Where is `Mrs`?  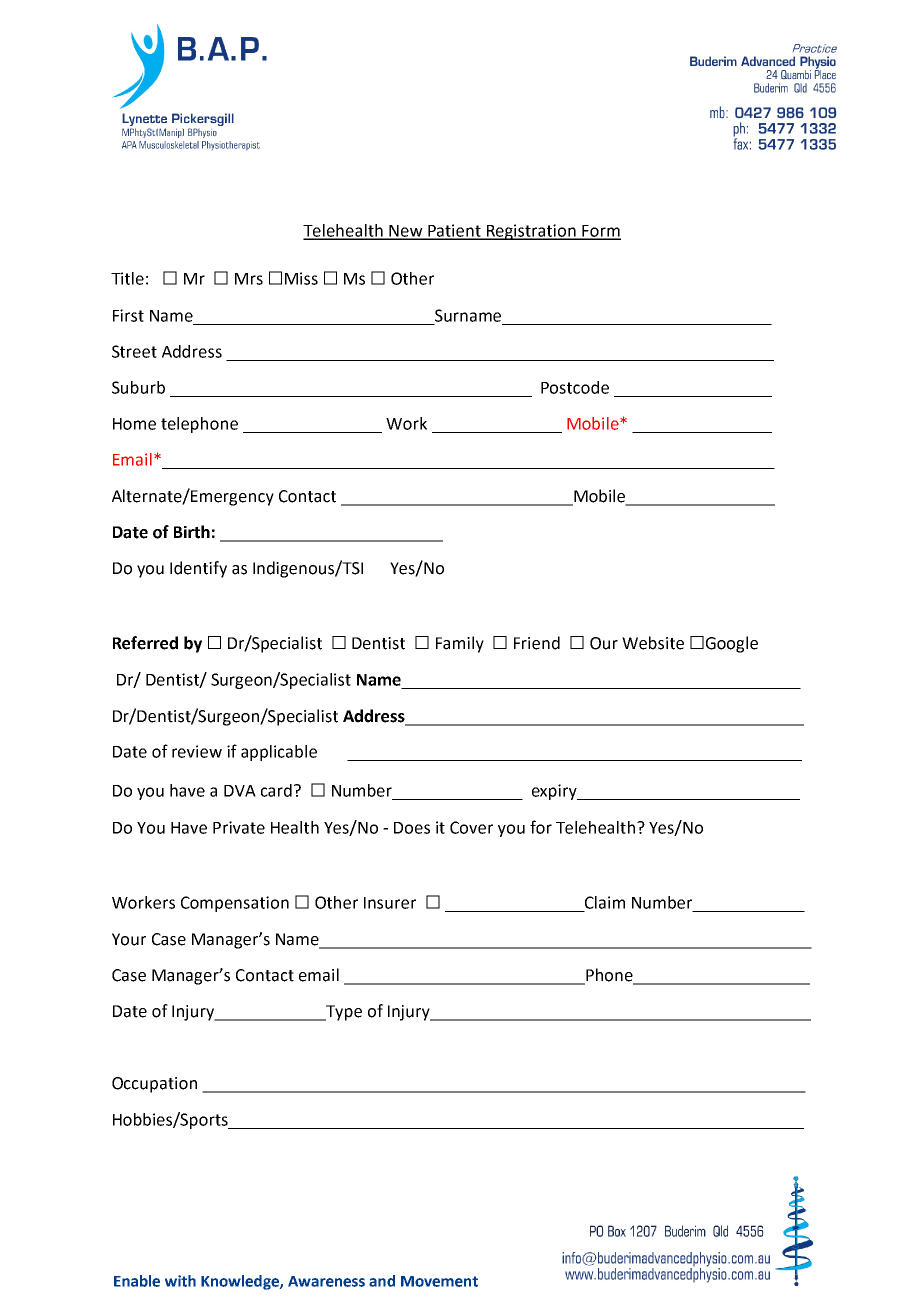 Mrs is located at coordinates (249, 279).
